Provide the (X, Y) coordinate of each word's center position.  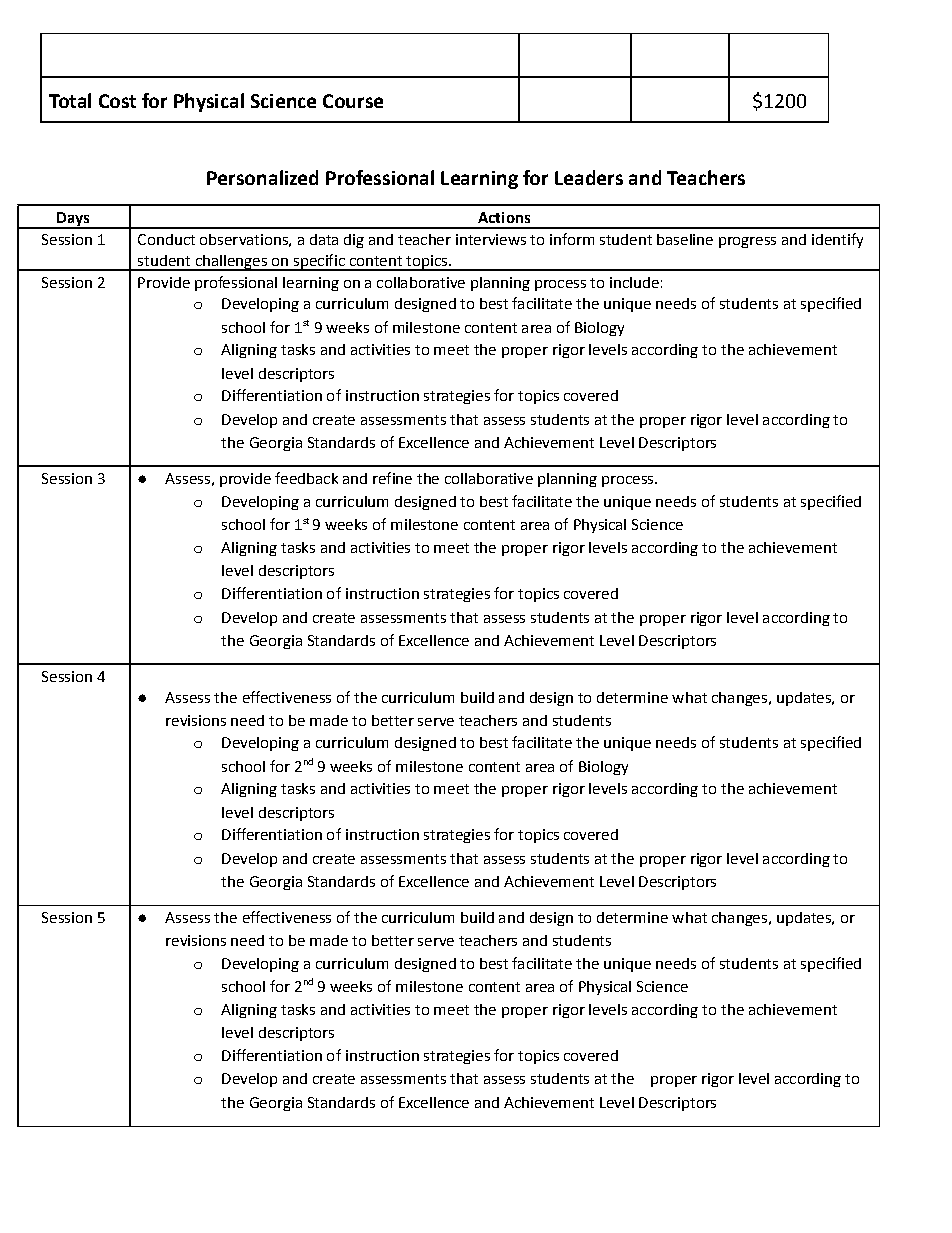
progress (747, 242)
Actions (504, 217)
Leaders (589, 177)
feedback (306, 478)
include (634, 282)
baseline (685, 239)
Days (73, 220)
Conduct (166, 239)
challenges (231, 263)
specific (319, 262)
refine (392, 478)
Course (353, 101)
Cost (117, 101)
